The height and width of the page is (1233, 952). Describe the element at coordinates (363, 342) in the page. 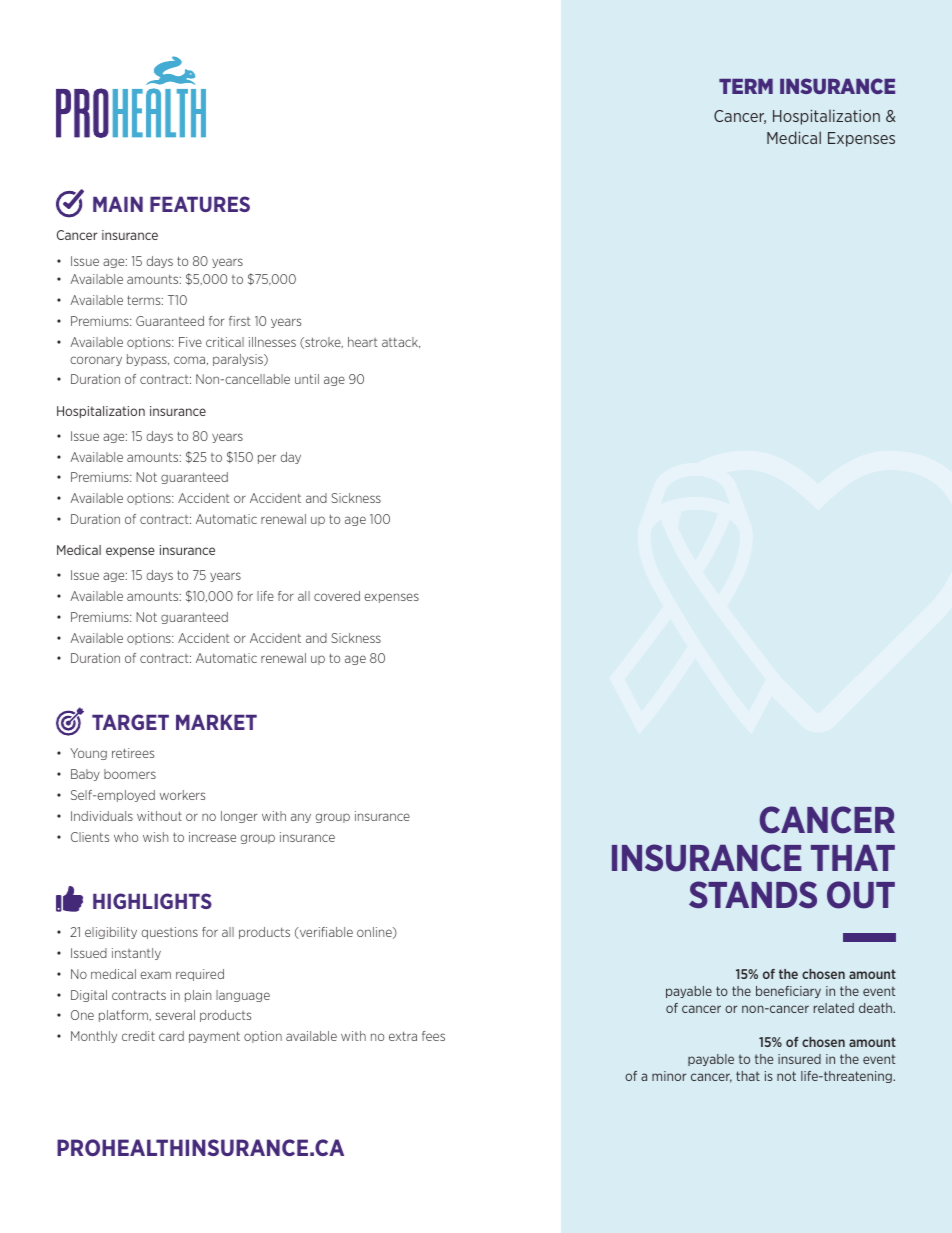

I see `heart` at that location.
